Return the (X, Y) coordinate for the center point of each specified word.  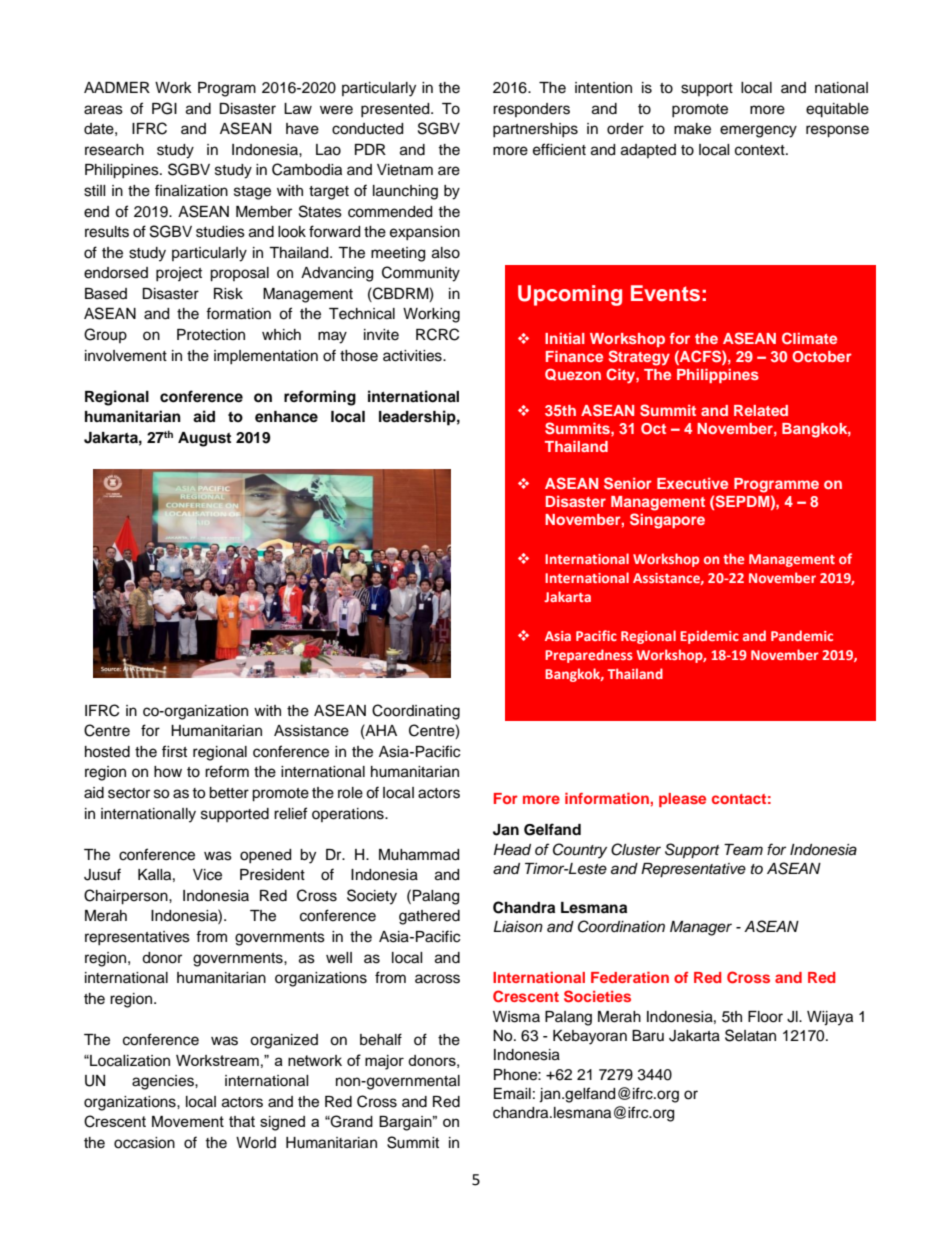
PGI (164, 108)
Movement (188, 1121)
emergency (758, 131)
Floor (765, 1017)
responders (531, 110)
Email (512, 1094)
